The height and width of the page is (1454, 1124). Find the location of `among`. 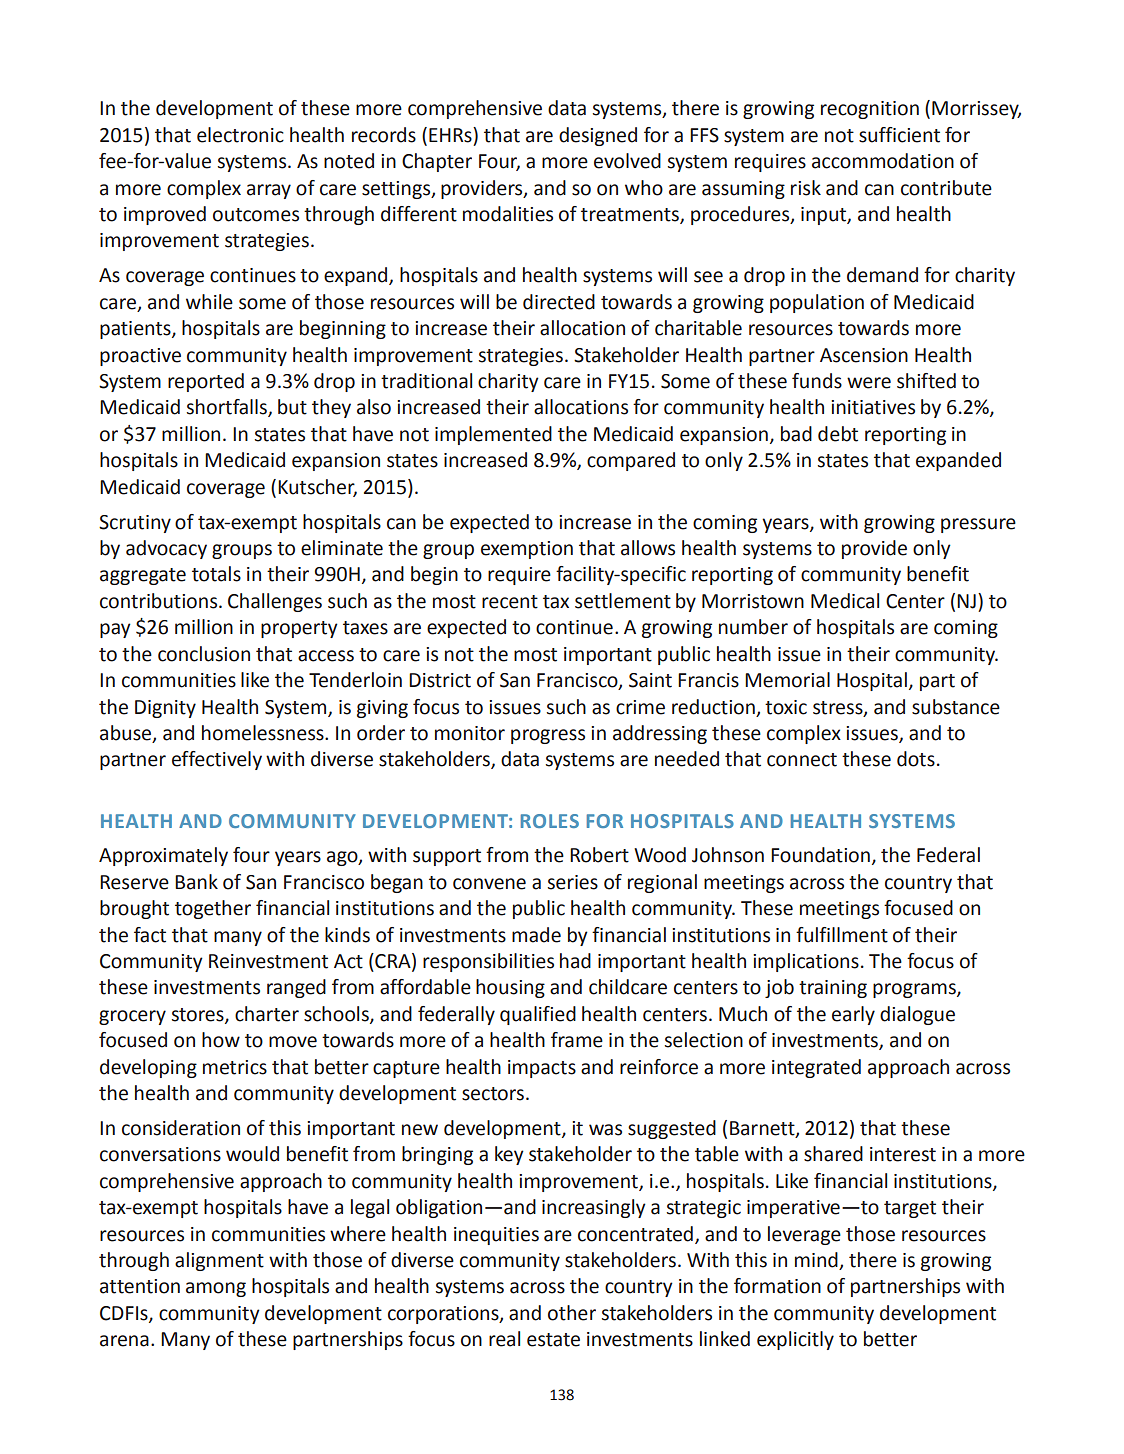

among is located at coordinates (216, 1289).
